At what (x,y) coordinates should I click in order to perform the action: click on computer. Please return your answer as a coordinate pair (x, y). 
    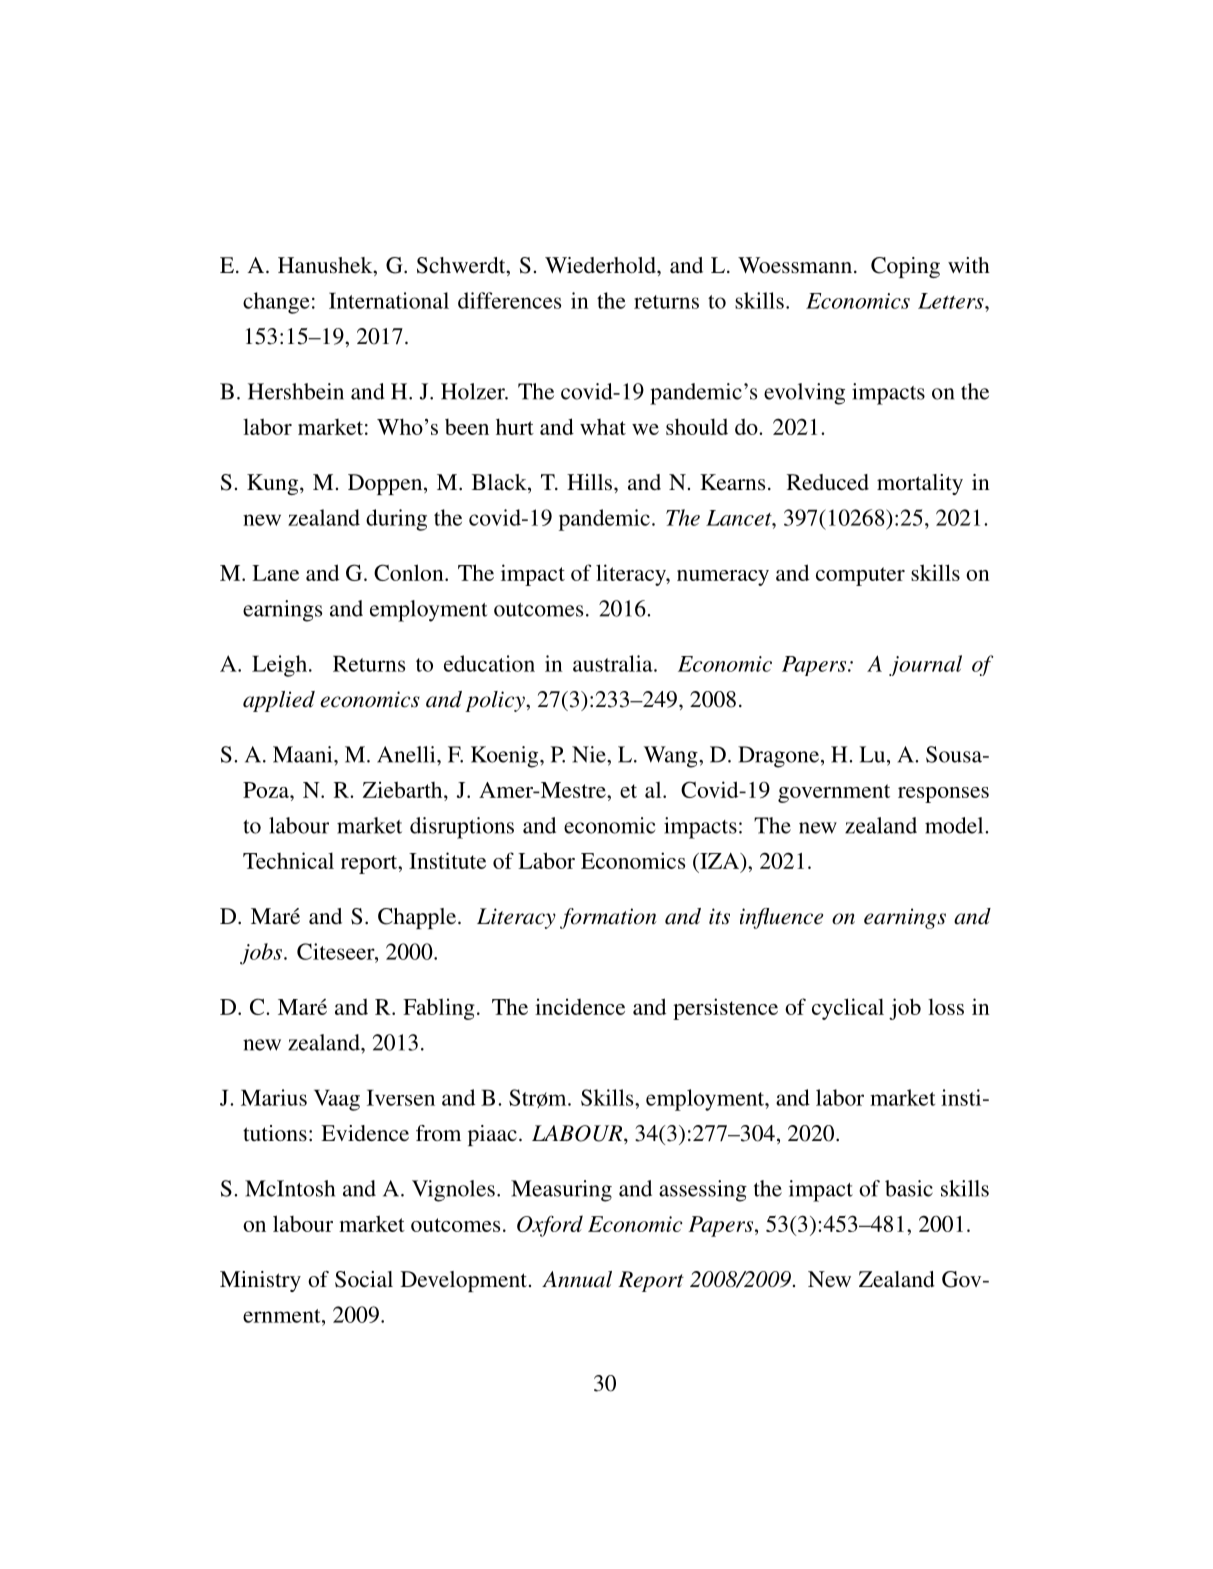
    Looking at the image, I should click on (860, 576).
